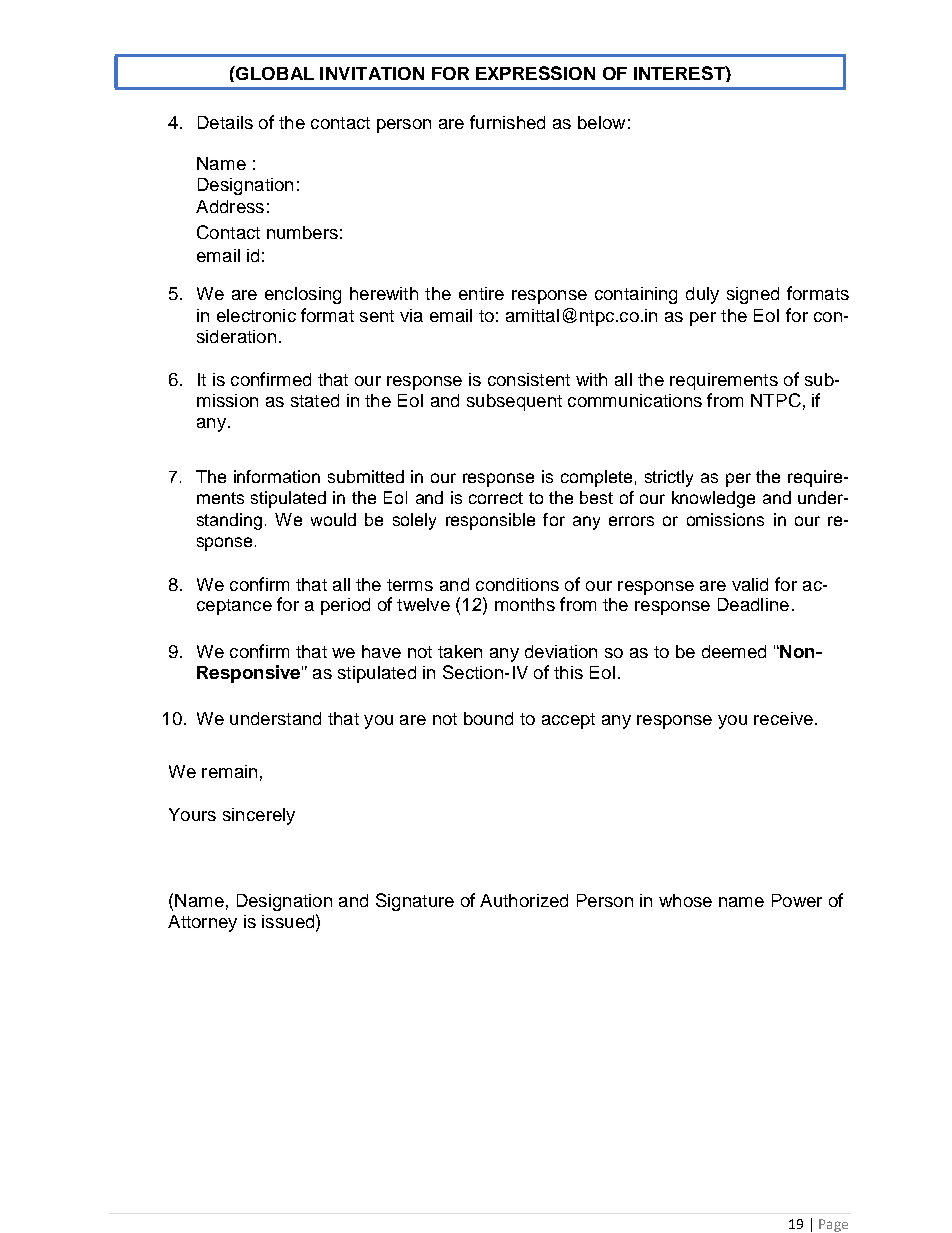  Describe the element at coordinates (797, 900) in the image. I see `Power` at that location.
